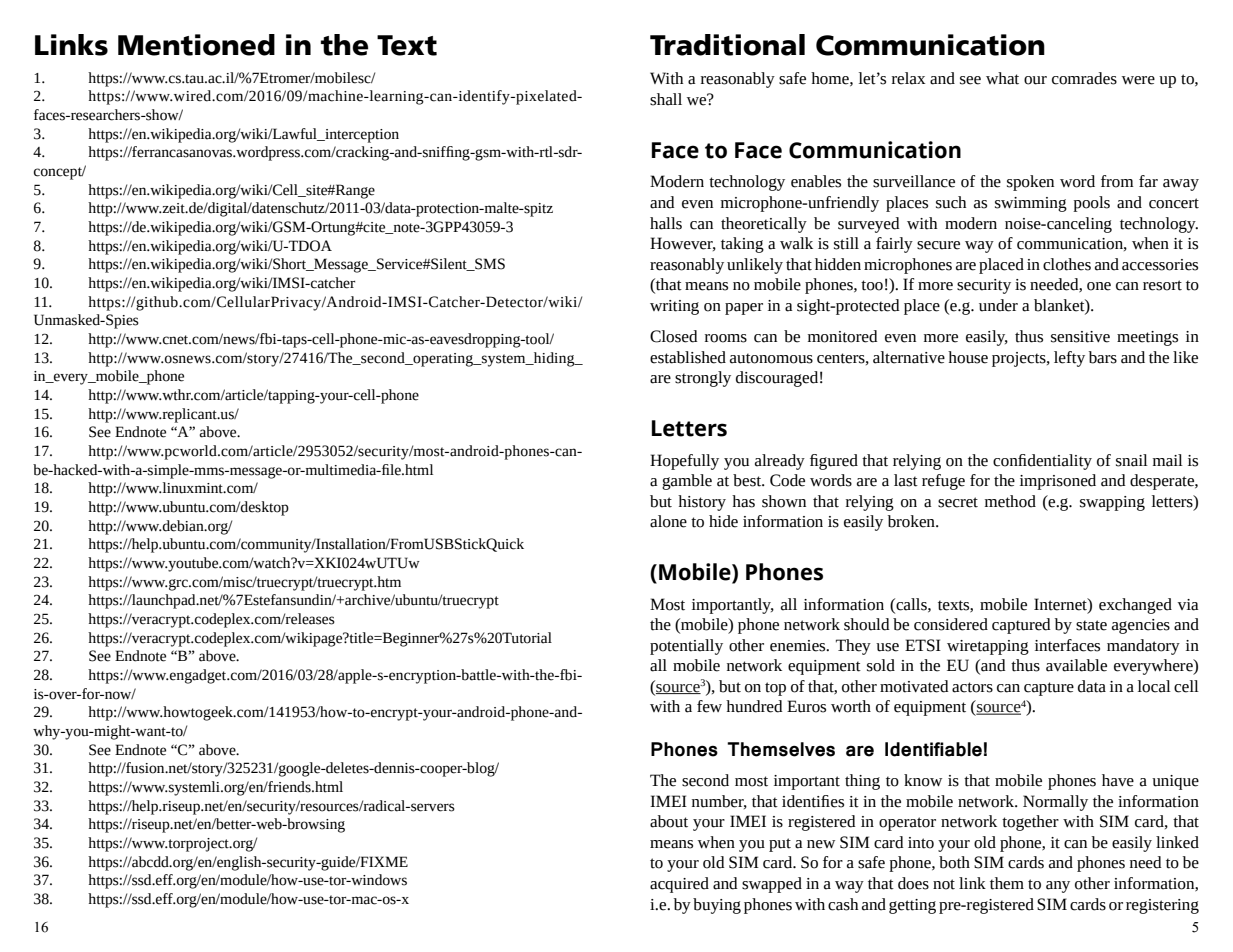 Image resolution: width=1233 pixels, height=952 pixels. I want to click on alone, so click(668, 521).
